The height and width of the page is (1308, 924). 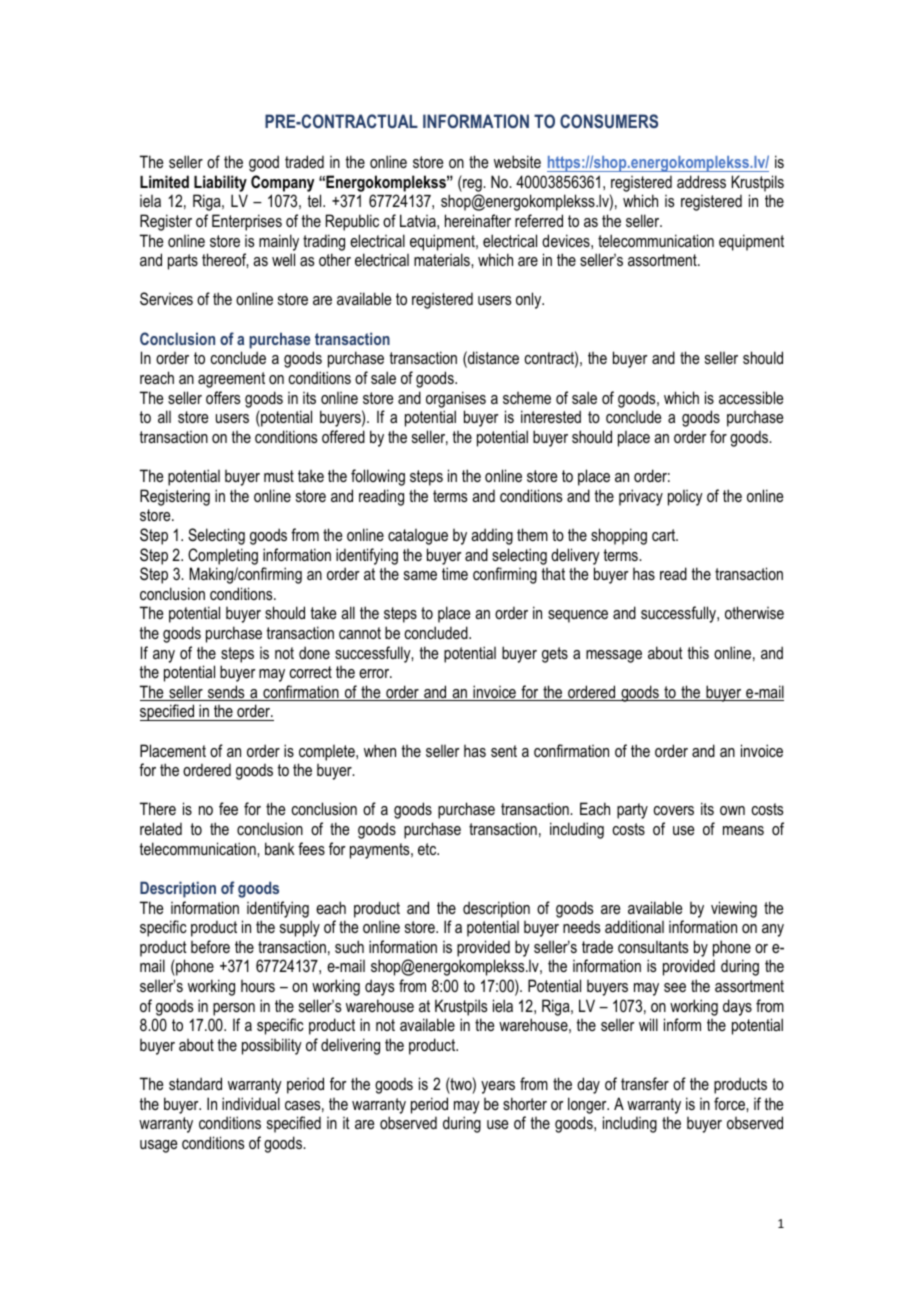 What do you see at coordinates (223, 397) in the page?
I see `offers` at bounding box center [223, 397].
